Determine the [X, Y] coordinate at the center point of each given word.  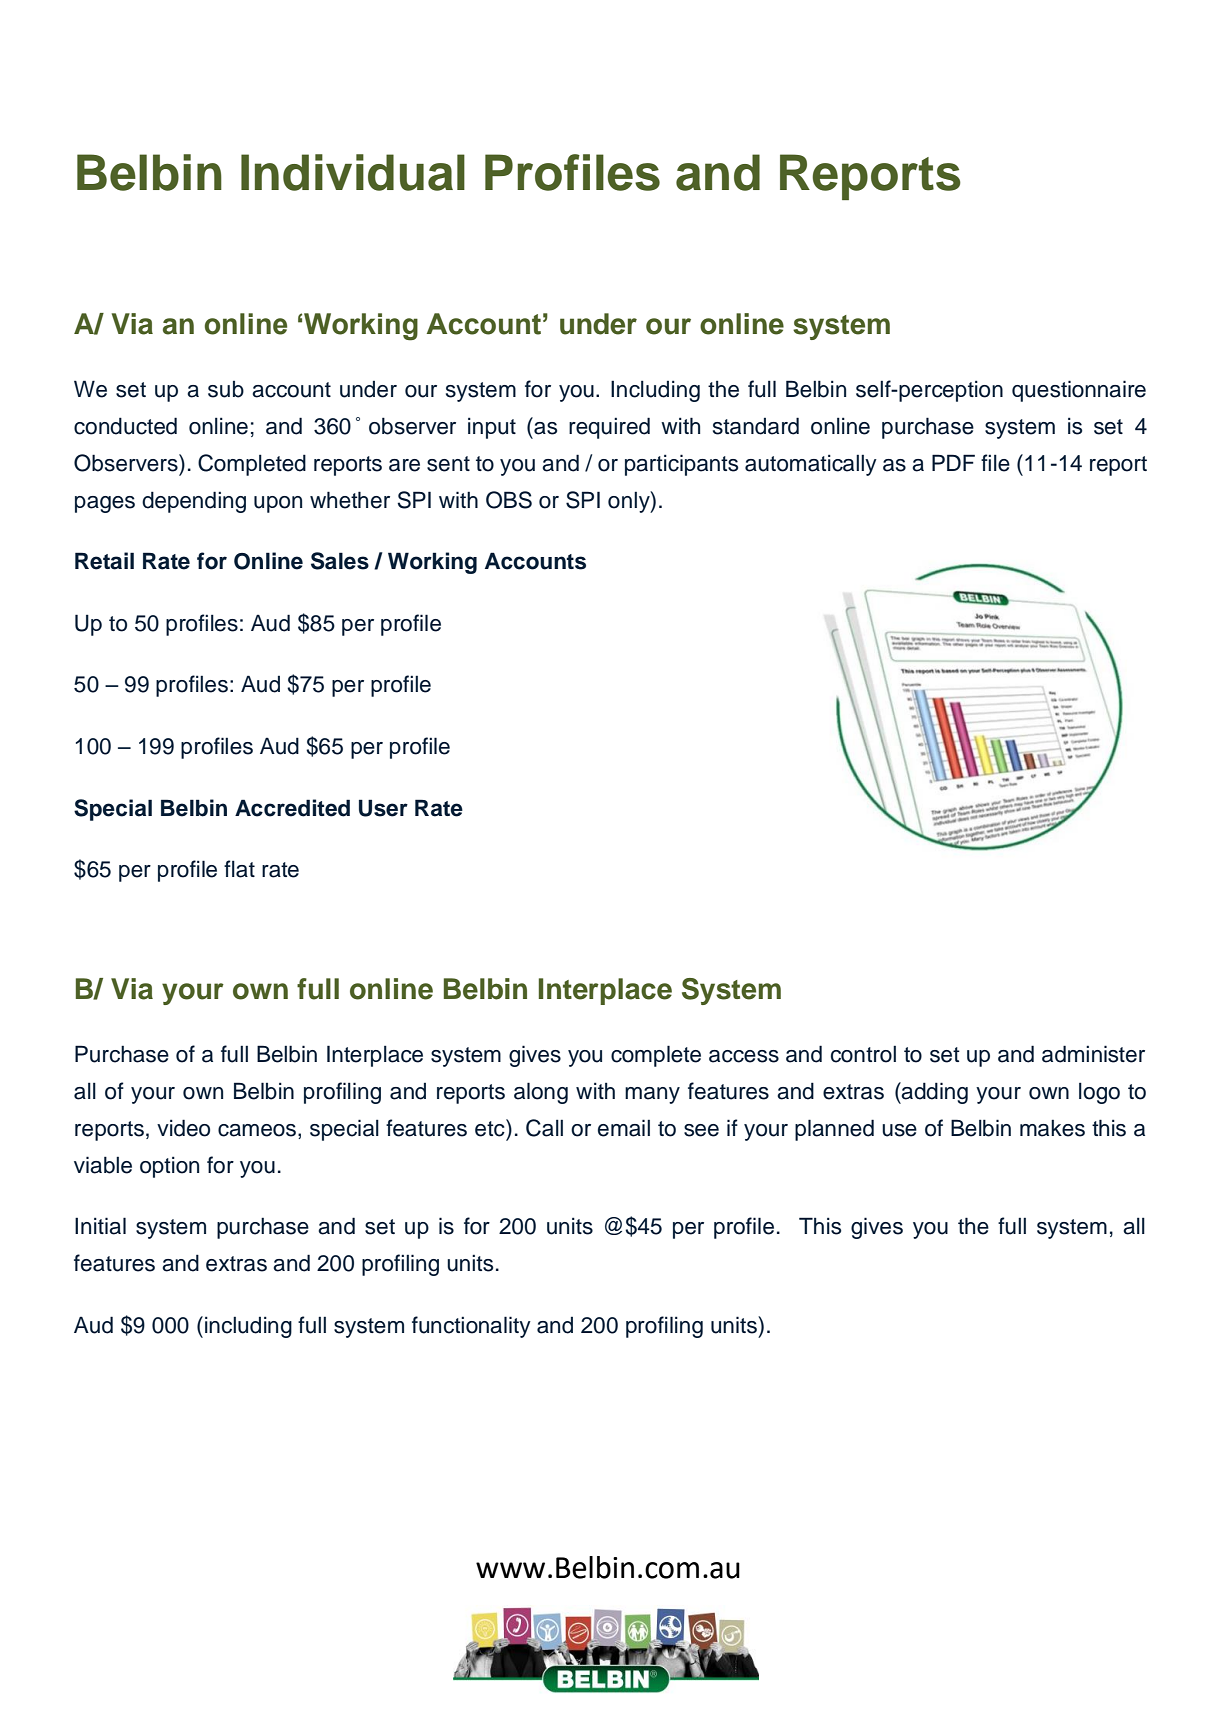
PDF [953, 462]
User [383, 808]
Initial [100, 1226]
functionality [471, 1327]
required [609, 428]
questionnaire [1079, 391]
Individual [353, 172]
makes [1052, 1128]
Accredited [292, 808]
